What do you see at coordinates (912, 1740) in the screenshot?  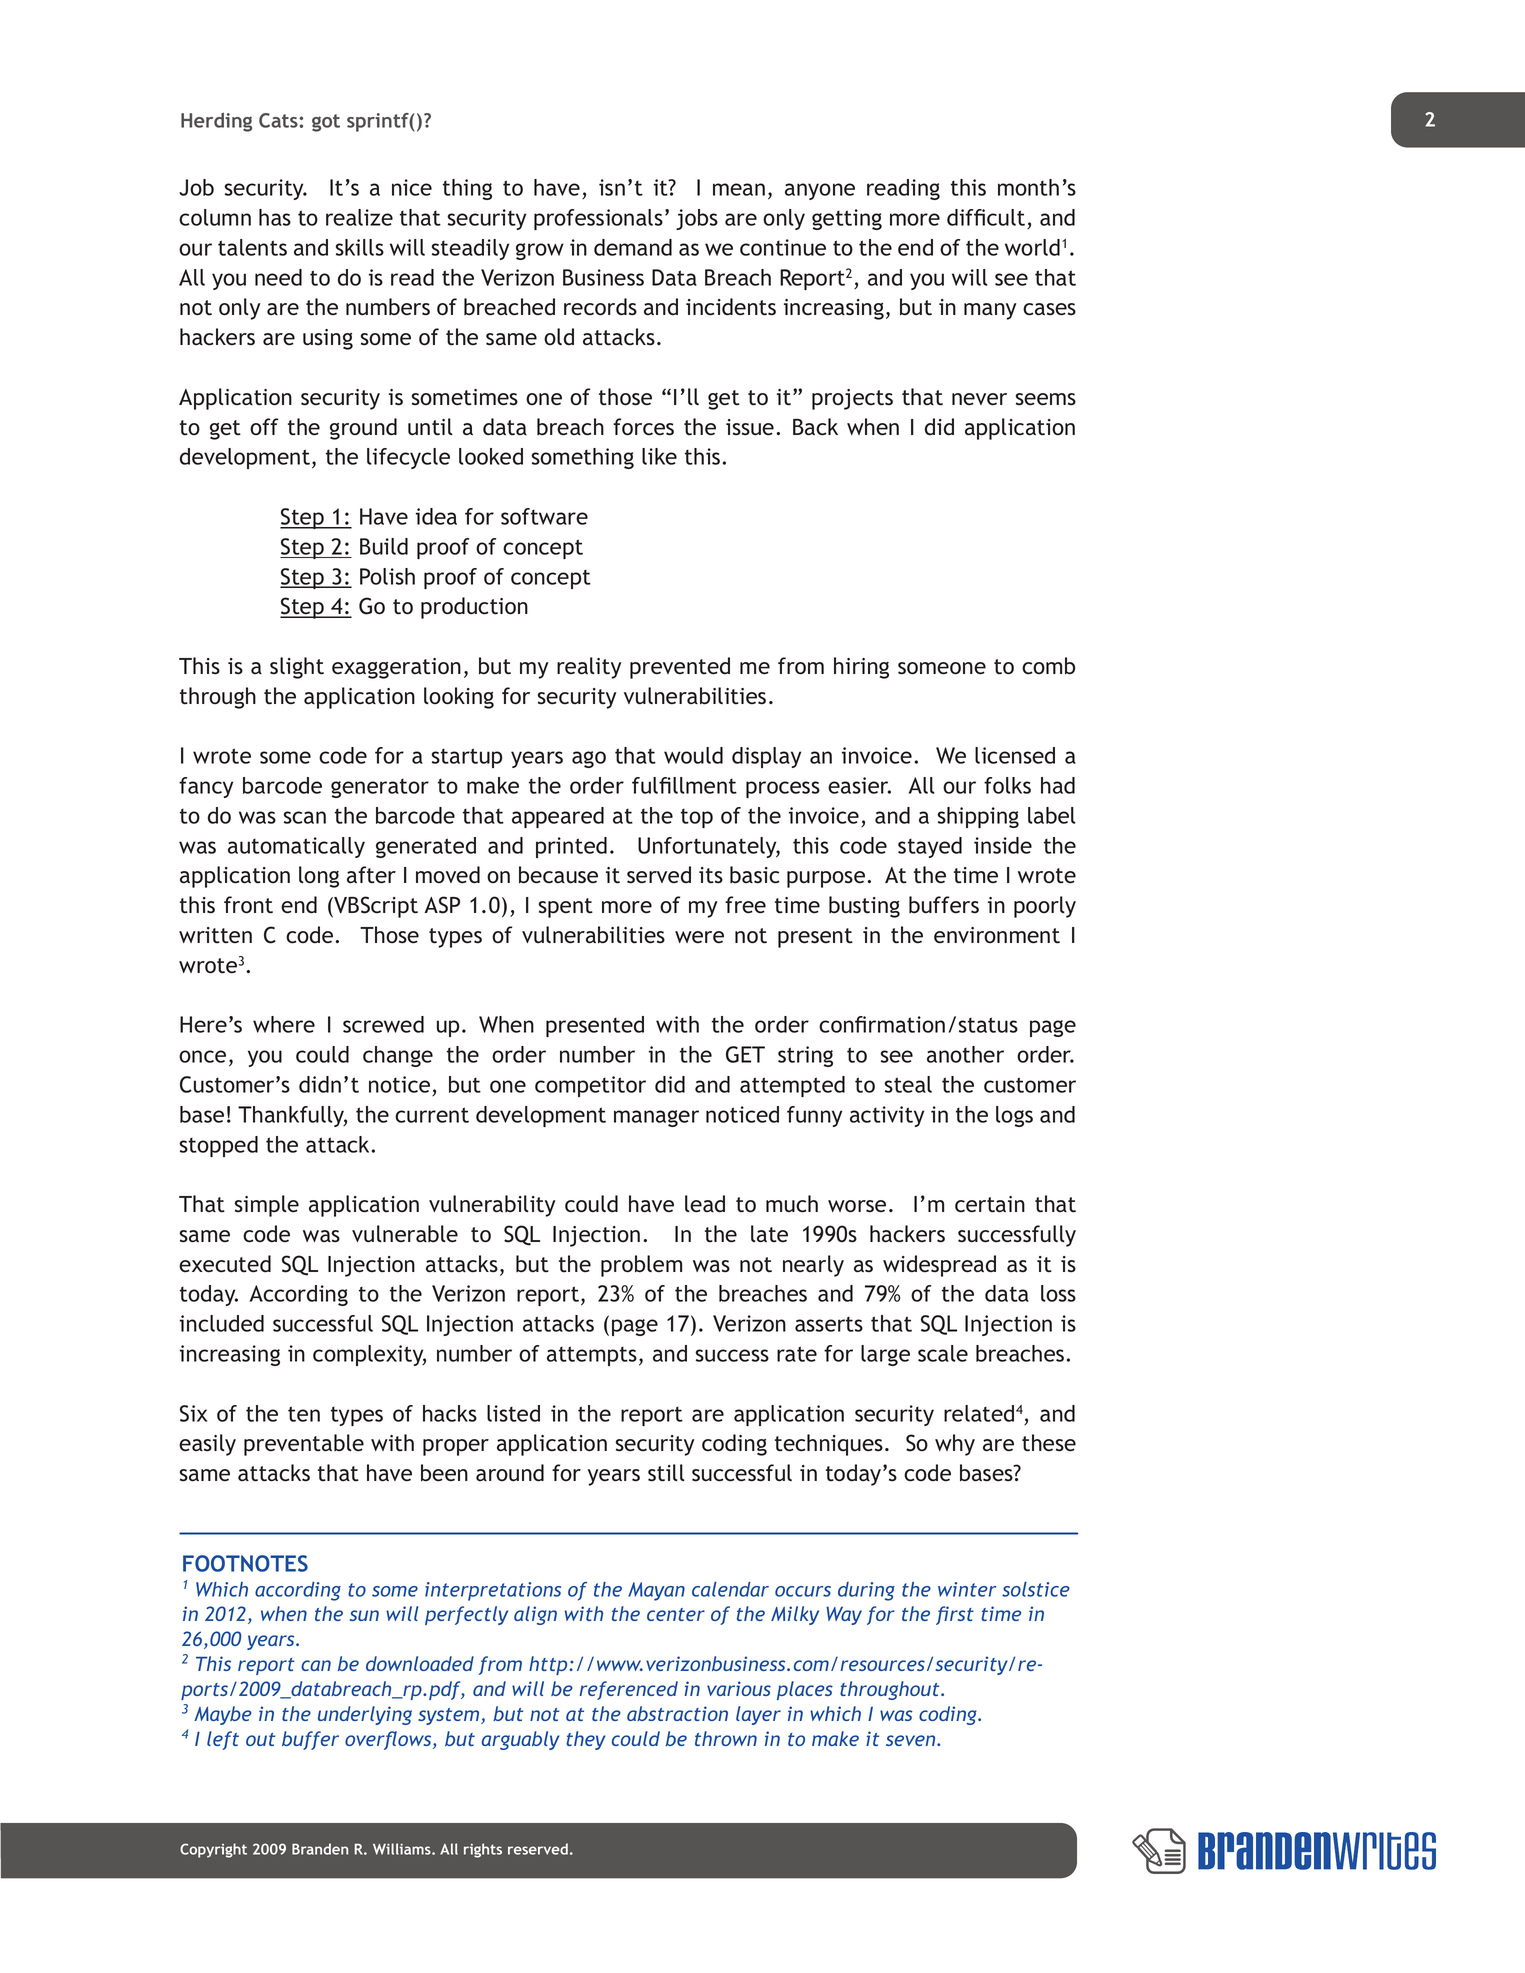 I see `seven` at bounding box center [912, 1740].
